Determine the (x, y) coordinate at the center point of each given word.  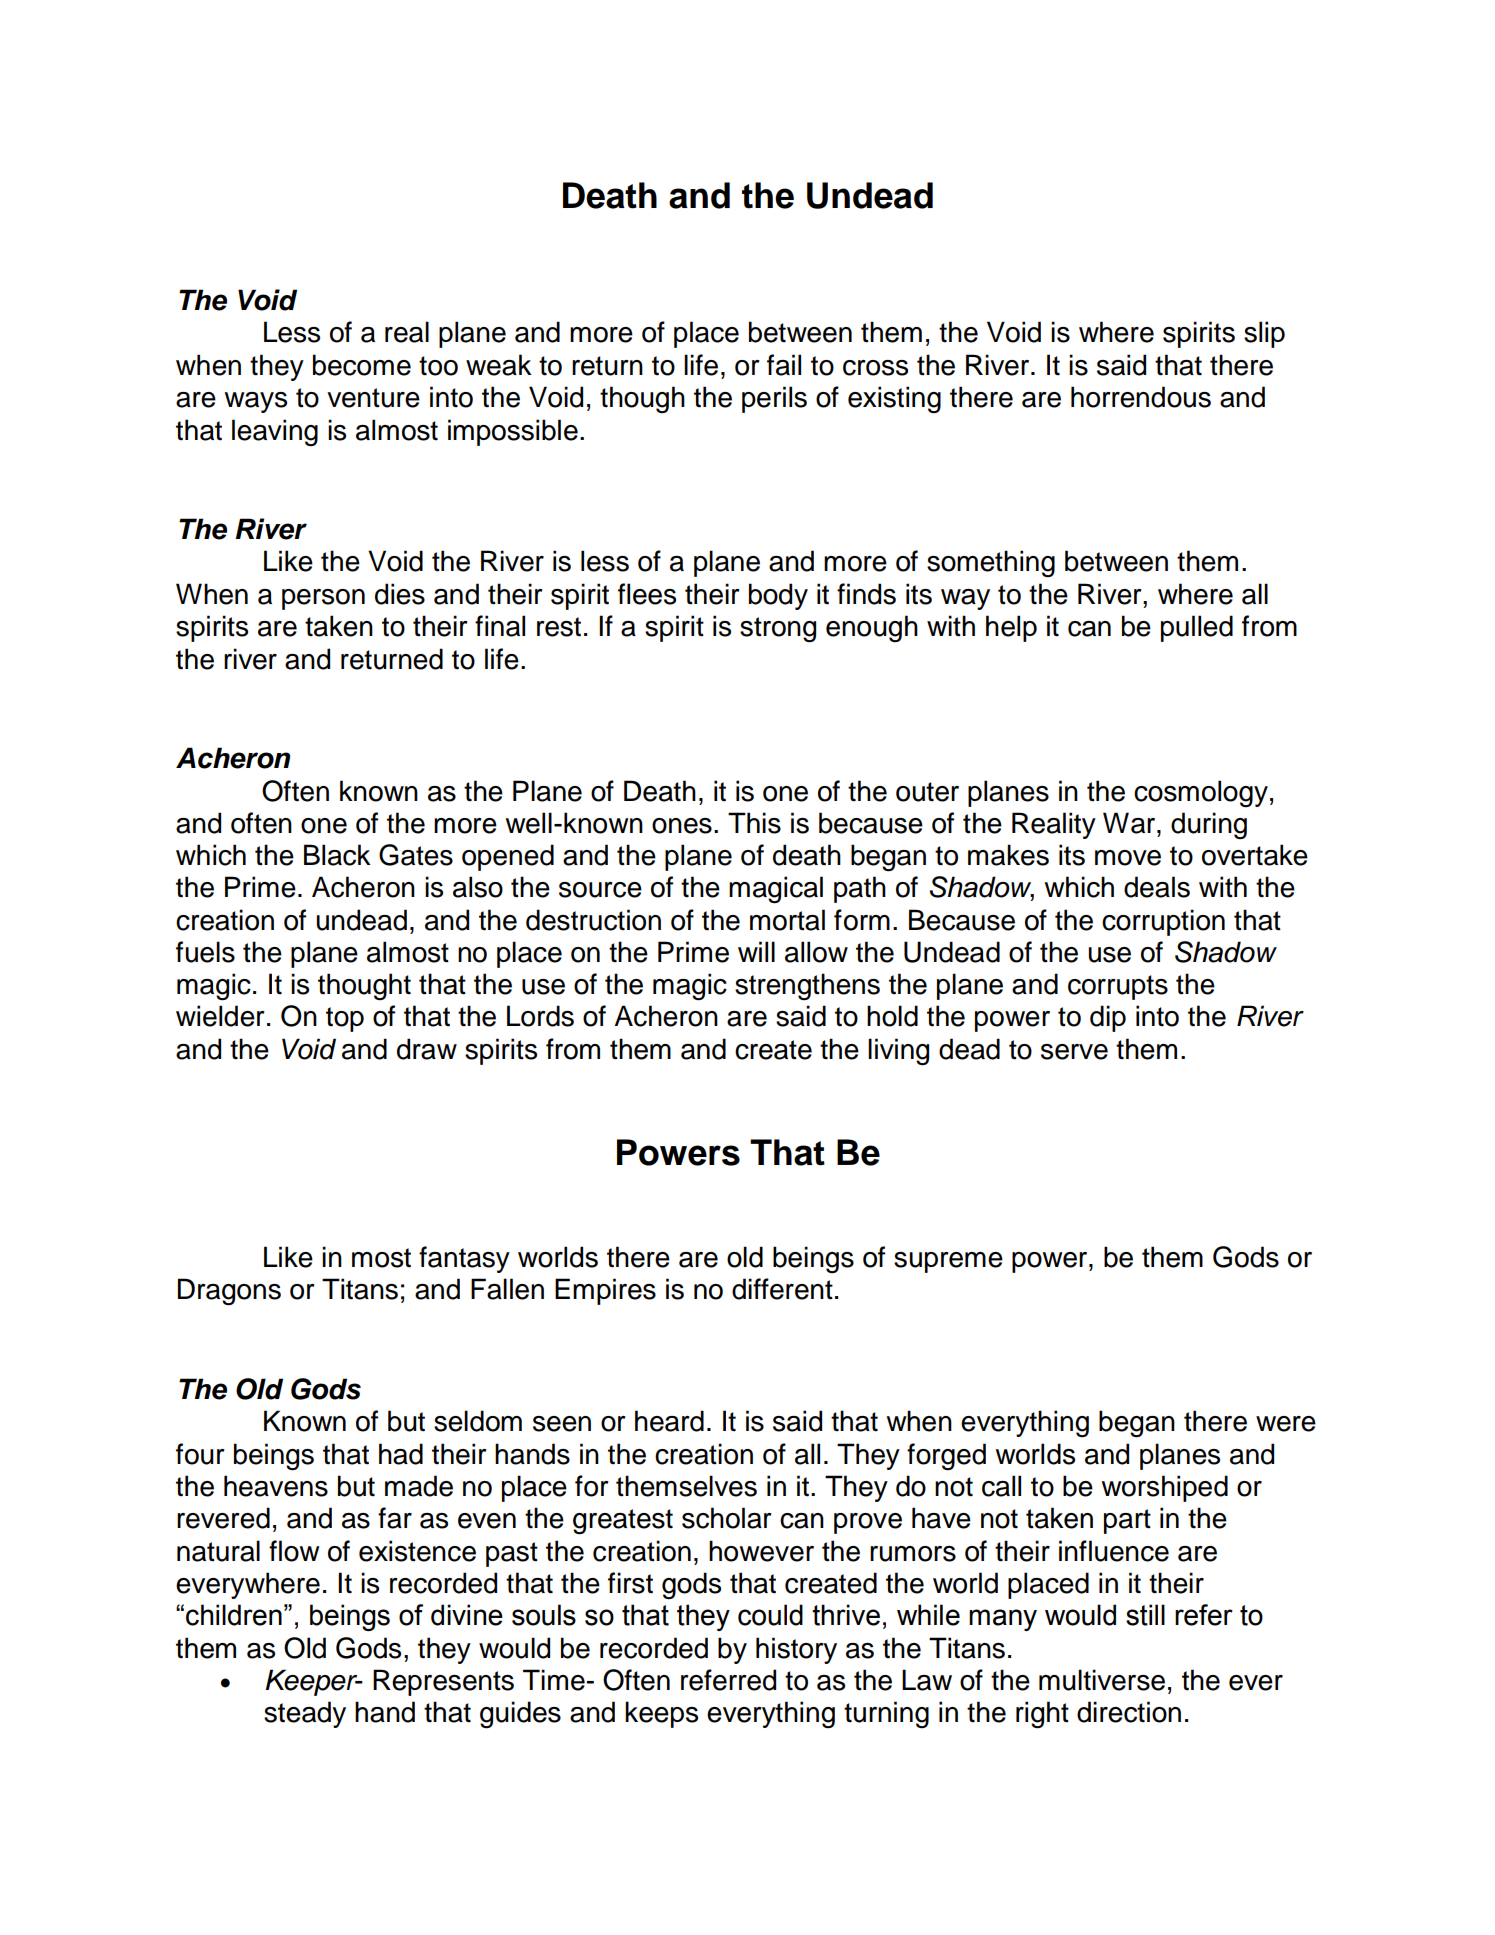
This (754, 823)
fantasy (464, 1259)
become (362, 365)
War (1130, 823)
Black (337, 855)
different (782, 1289)
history (796, 1650)
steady (305, 1714)
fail (784, 365)
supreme (948, 1262)
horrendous (1141, 397)
